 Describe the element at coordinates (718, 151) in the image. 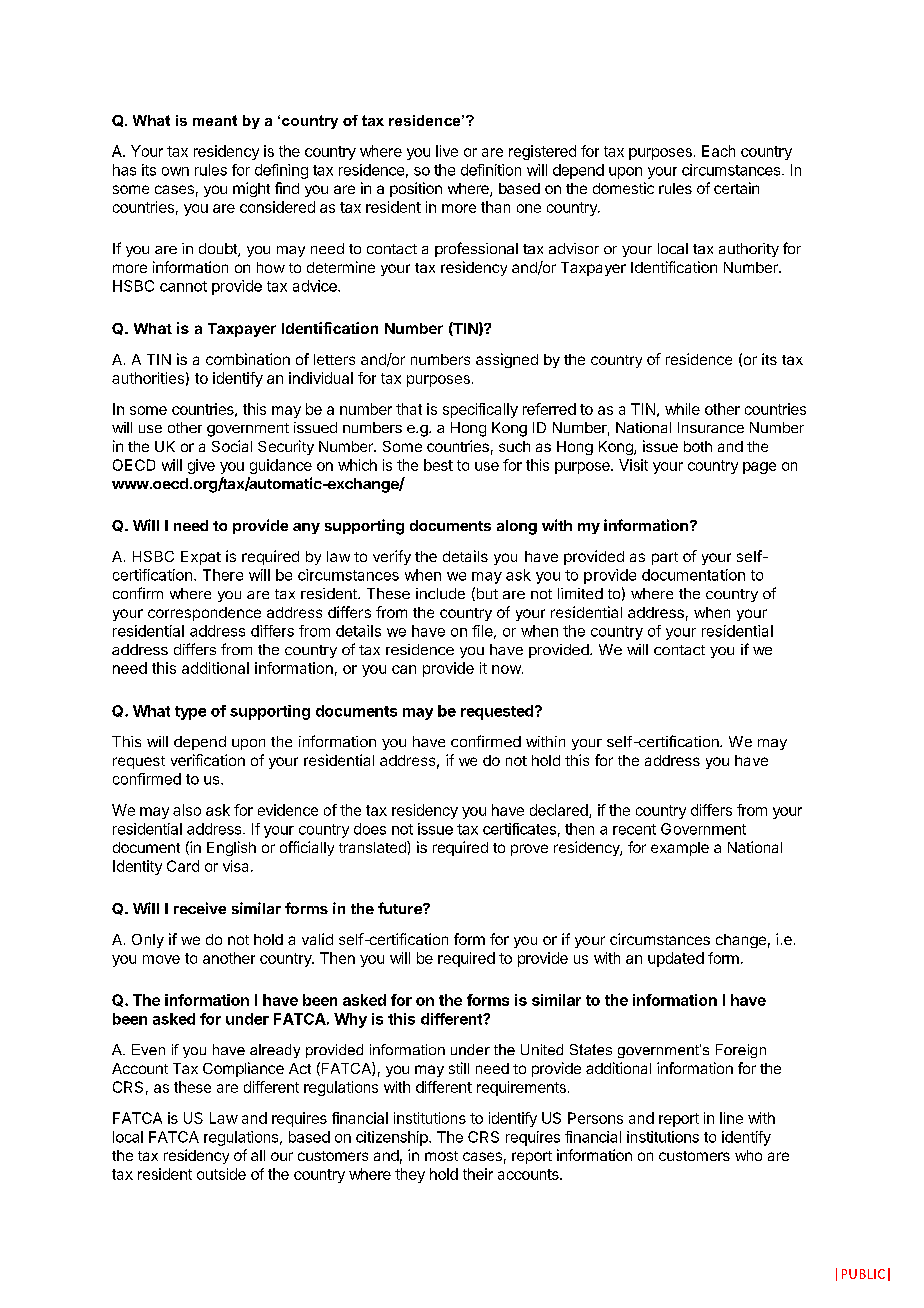

I see `Each` at that location.
